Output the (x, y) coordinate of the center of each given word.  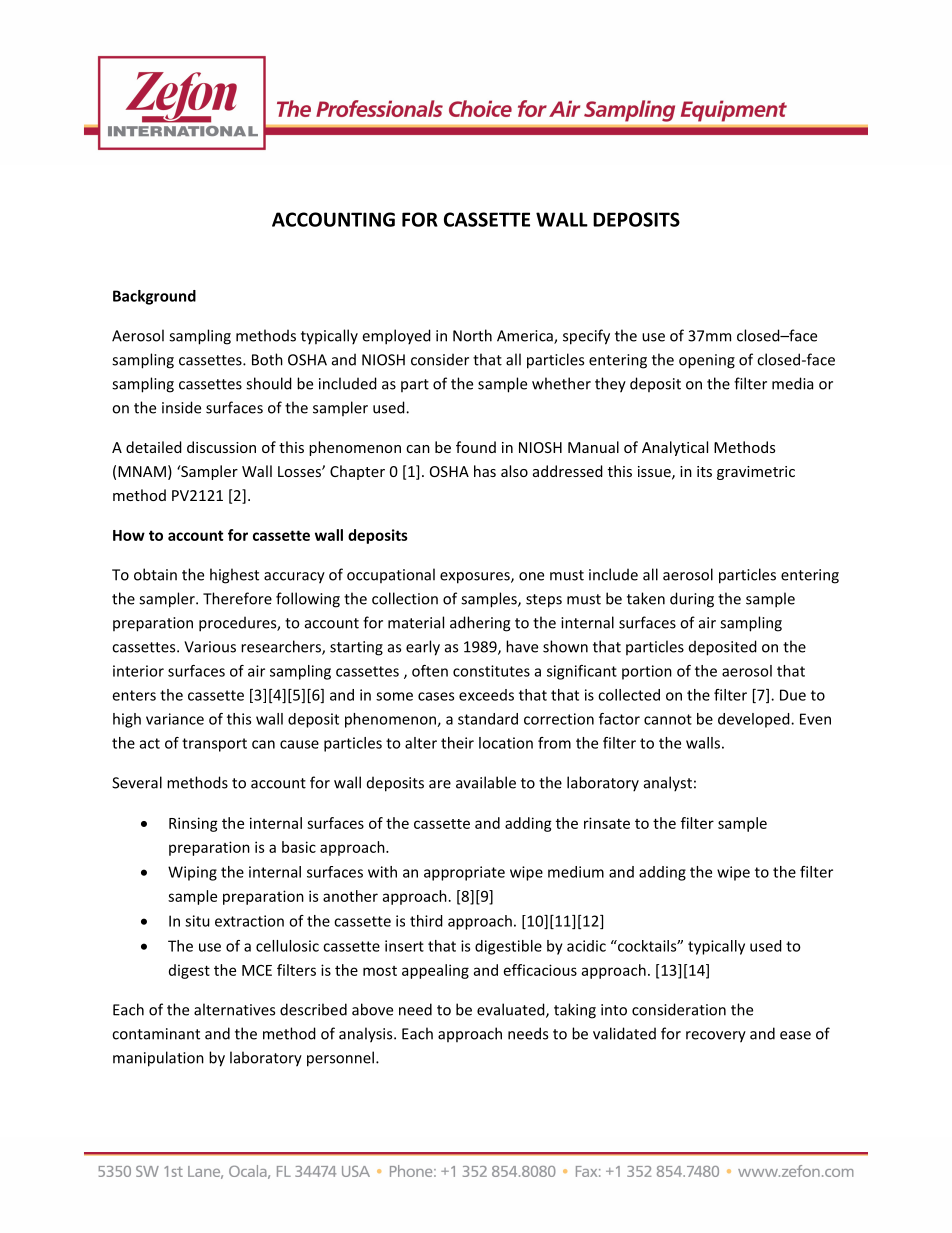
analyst (668, 784)
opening (707, 361)
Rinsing (193, 824)
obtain (155, 574)
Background (154, 297)
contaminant (156, 1034)
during (692, 600)
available (486, 782)
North (472, 335)
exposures (476, 578)
